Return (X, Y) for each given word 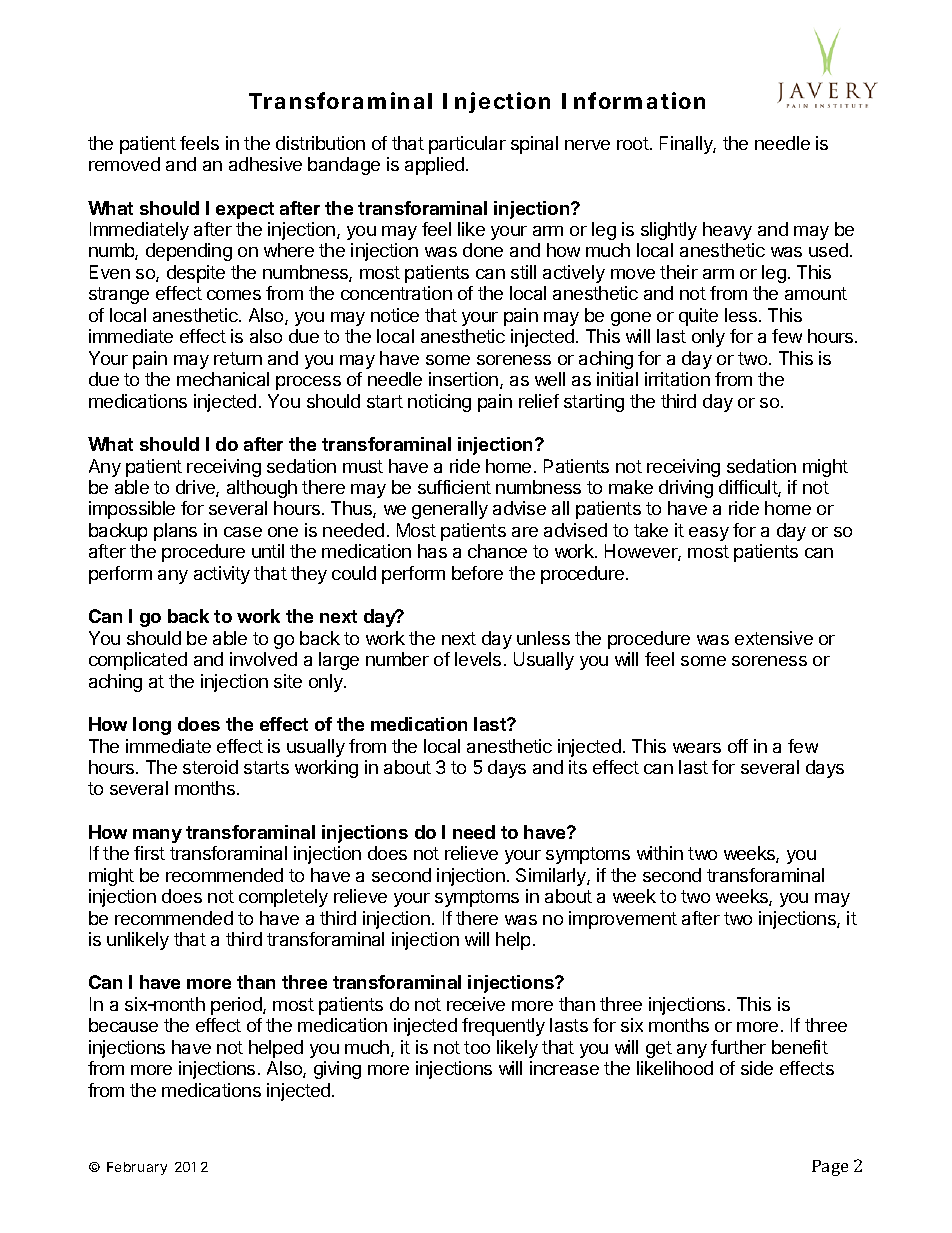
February (137, 1168)
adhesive (265, 164)
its (578, 767)
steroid (210, 767)
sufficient (454, 487)
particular (467, 145)
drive (196, 488)
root (634, 143)
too (477, 1047)
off (738, 746)
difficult (749, 488)
